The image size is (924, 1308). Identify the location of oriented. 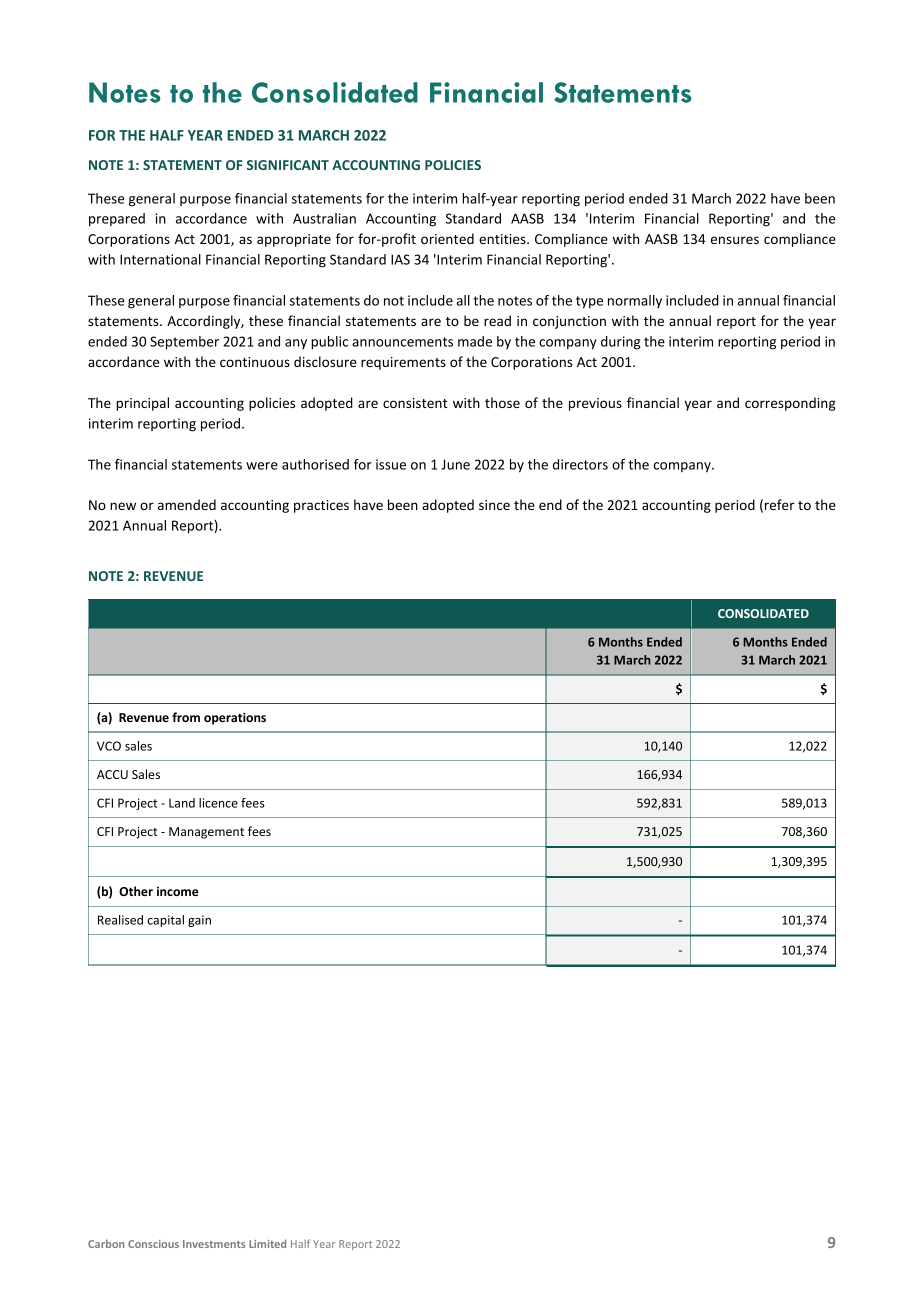
(447, 238).
